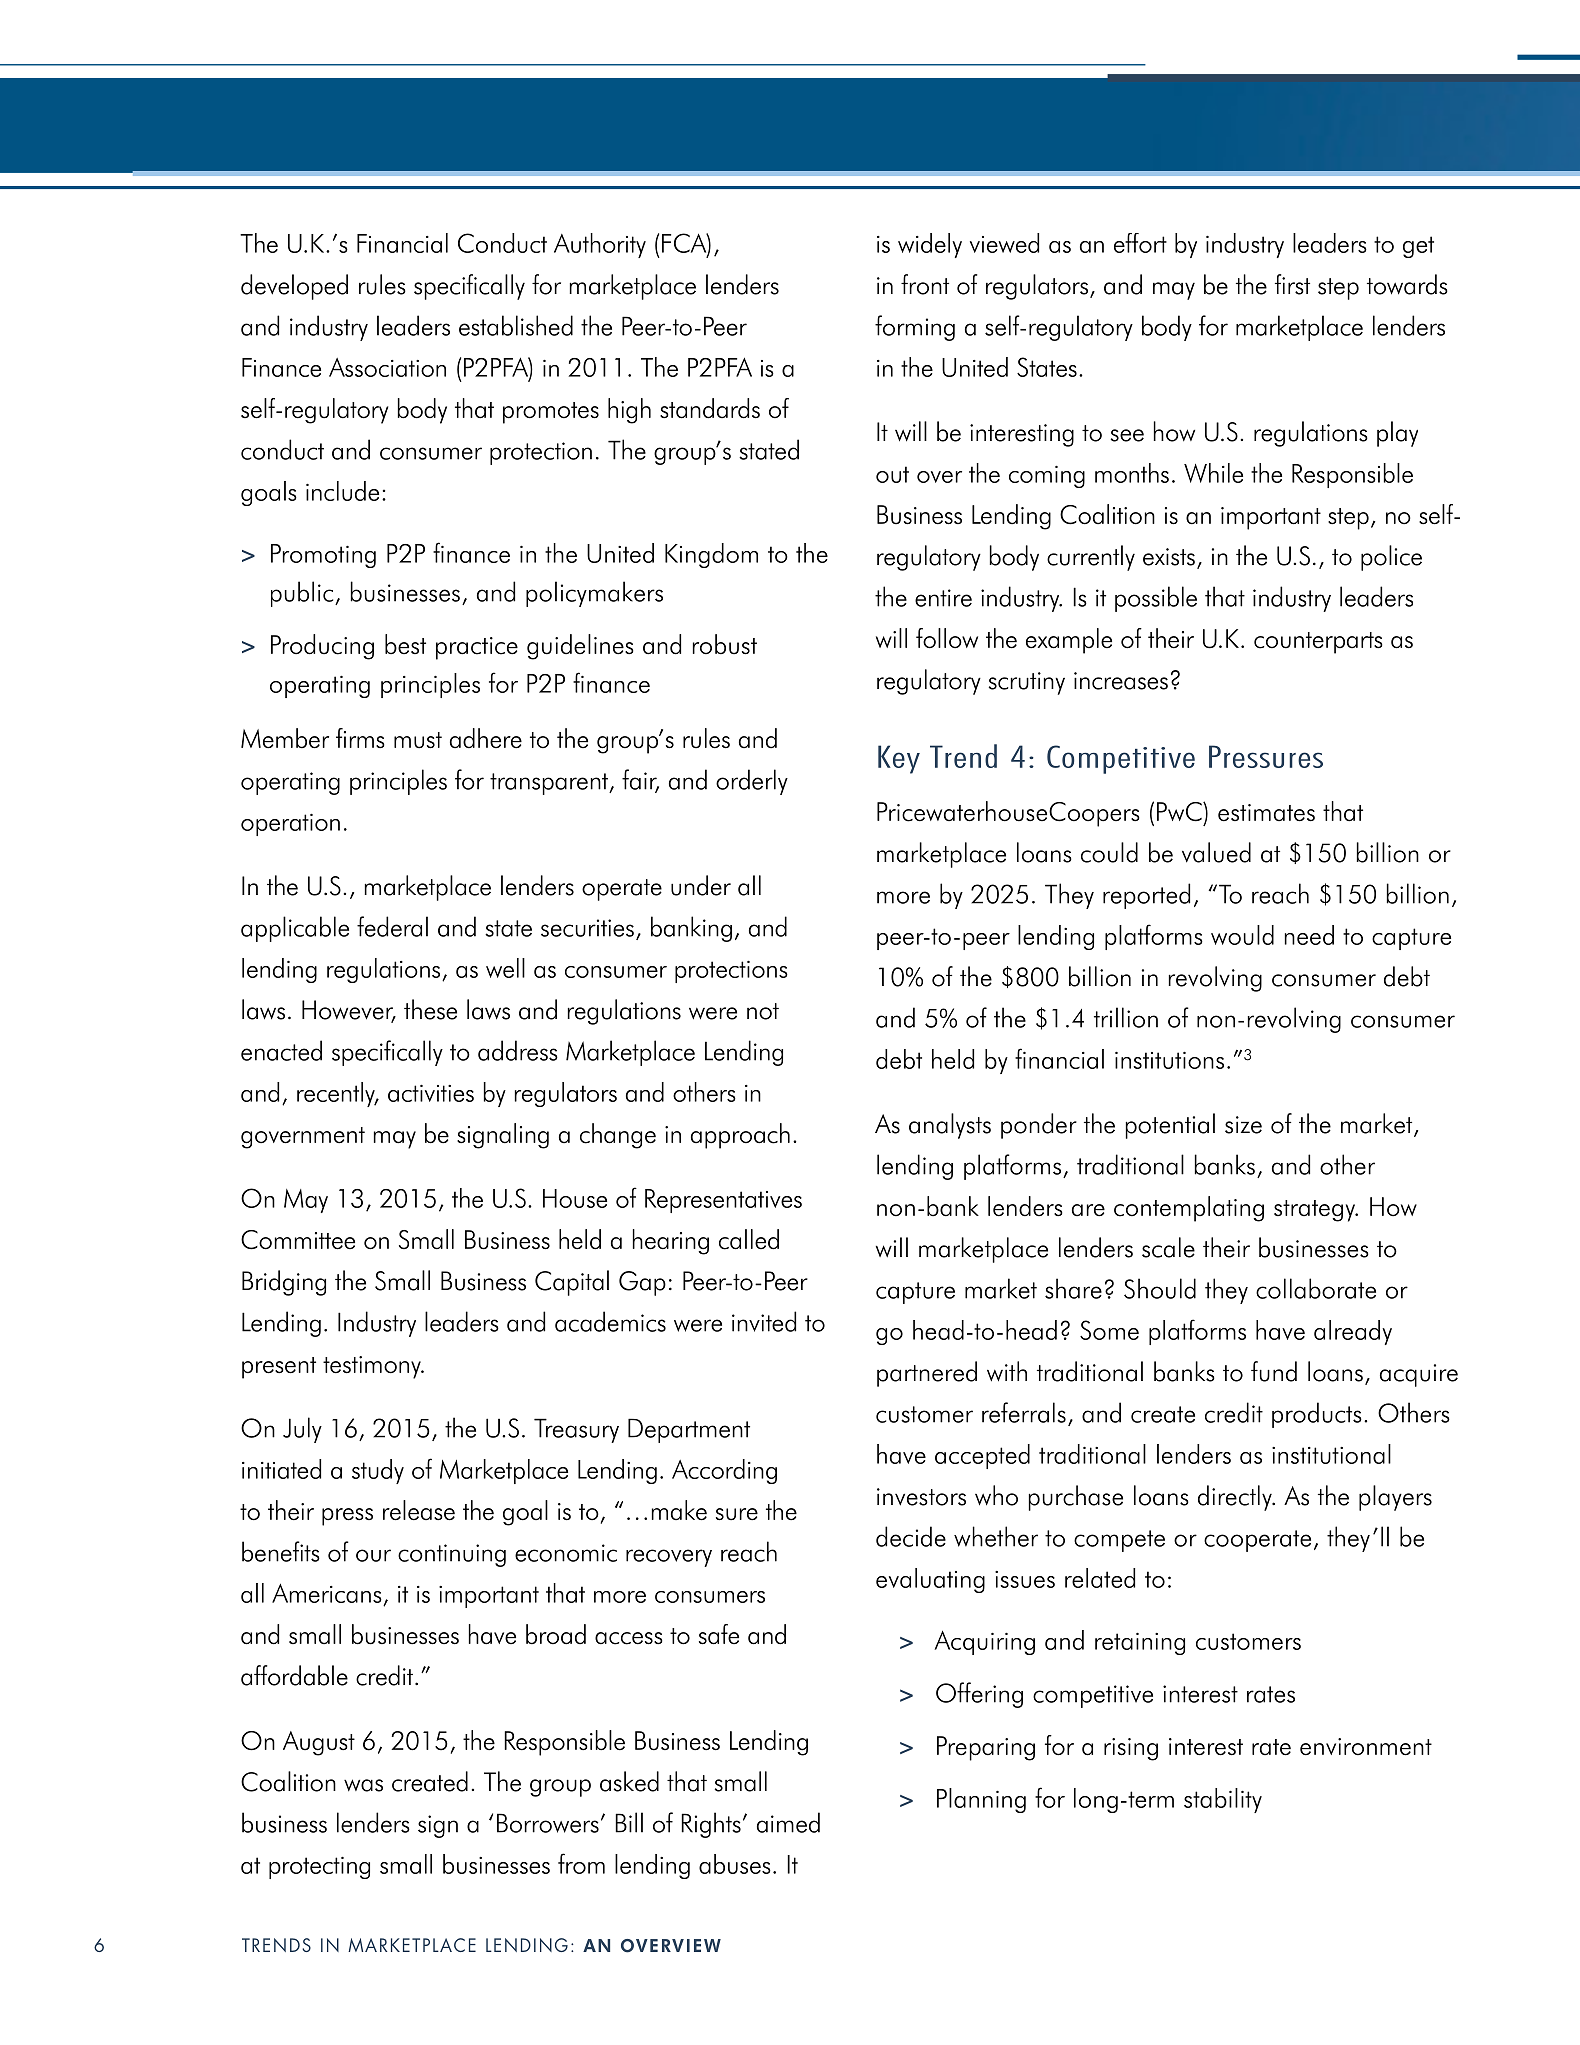  What do you see at coordinates (516, 325) in the screenshot?
I see `established` at bounding box center [516, 325].
